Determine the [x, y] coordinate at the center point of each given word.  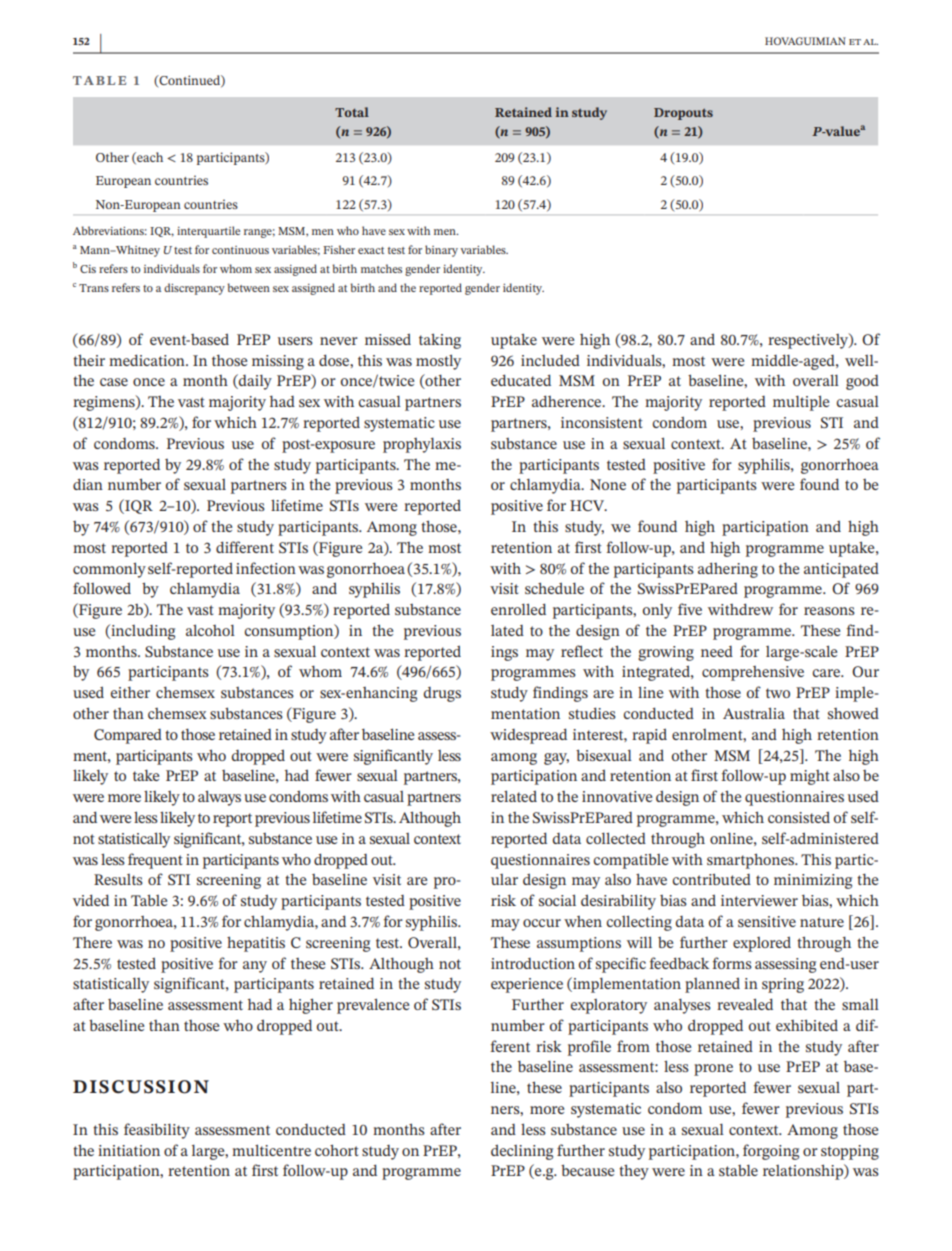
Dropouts [683, 114]
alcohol [210, 630]
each [149, 158]
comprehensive [753, 673]
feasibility [157, 1131]
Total [352, 112]
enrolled [518, 609]
